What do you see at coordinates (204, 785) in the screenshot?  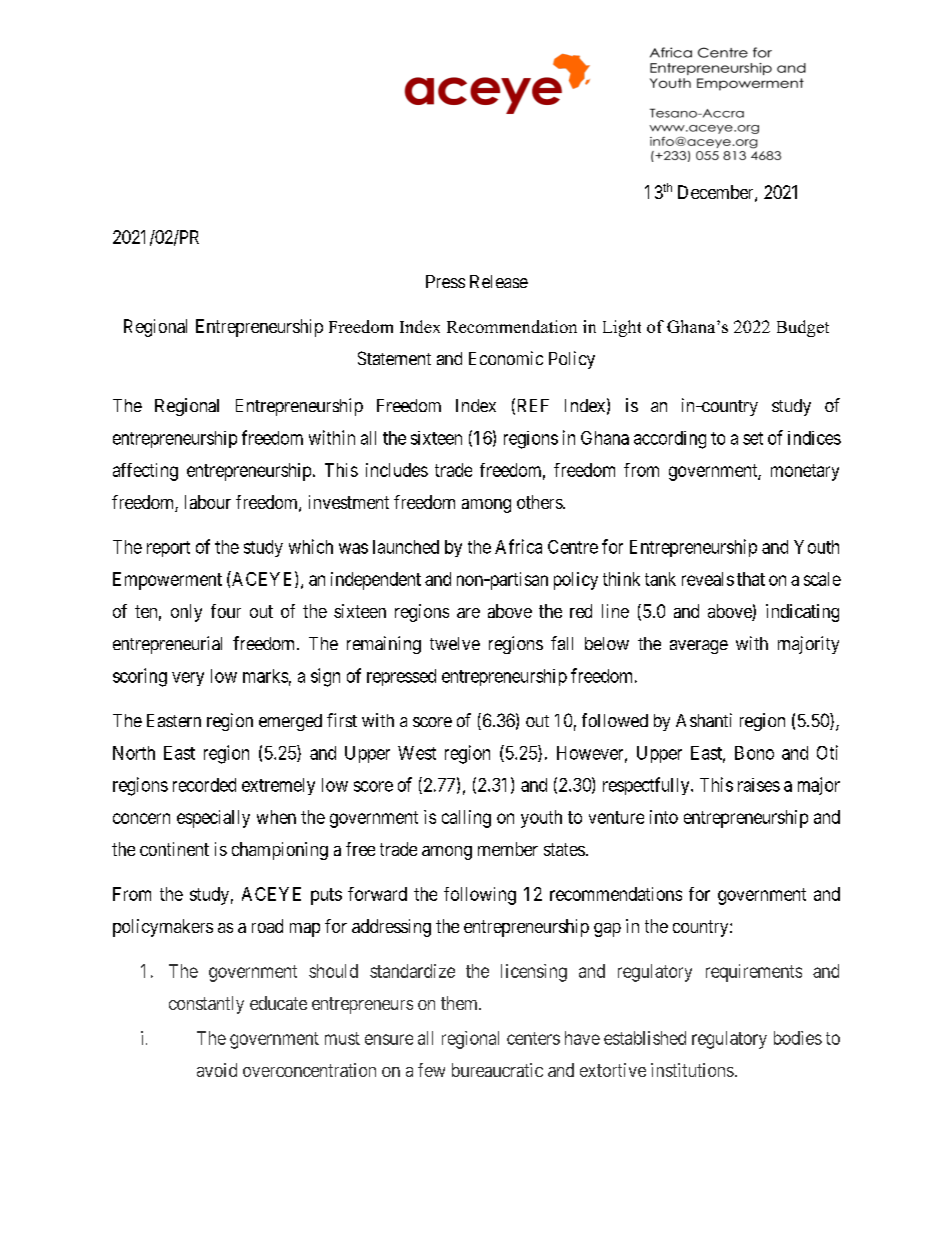 I see `recorded` at bounding box center [204, 785].
